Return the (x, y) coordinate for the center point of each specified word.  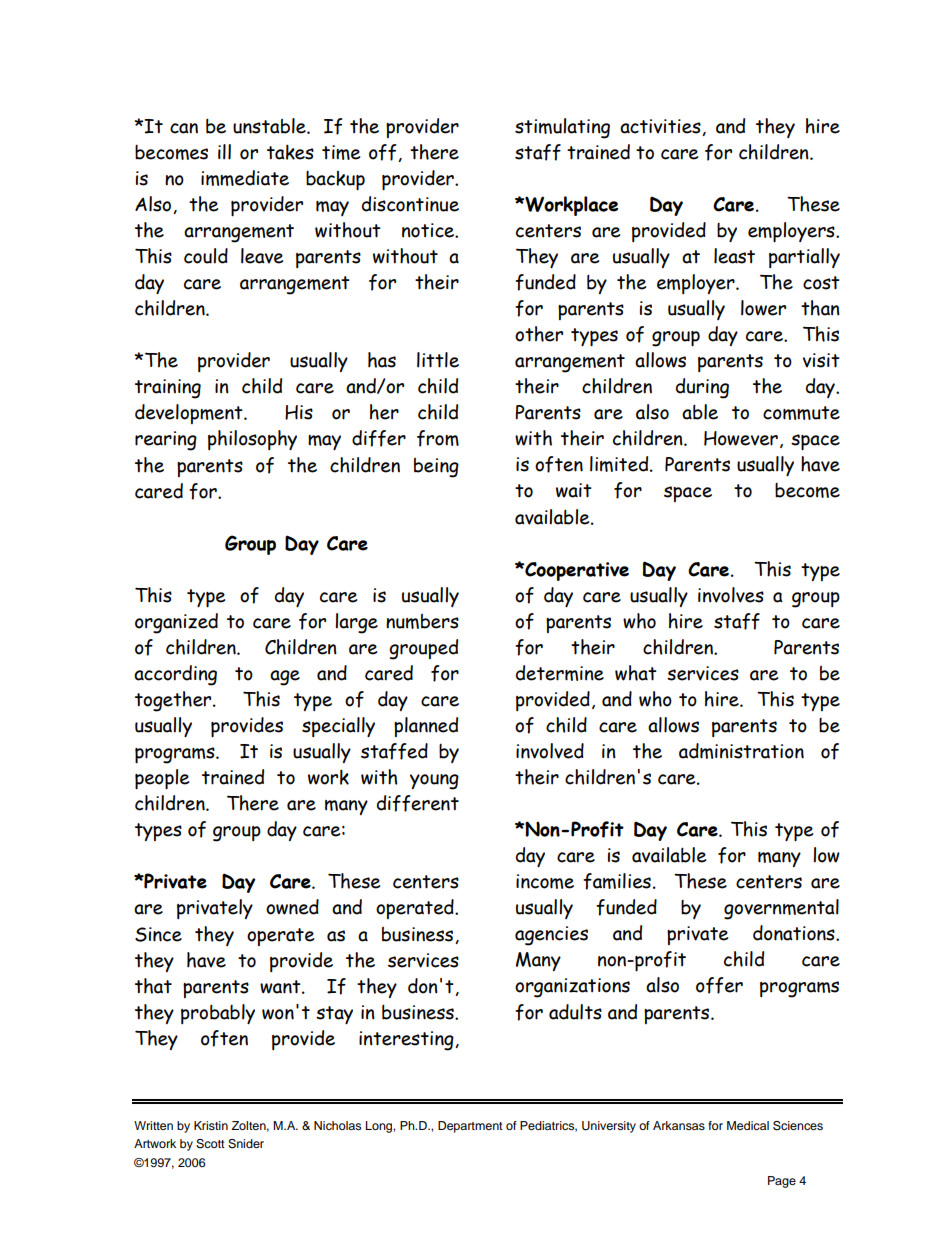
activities (661, 127)
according (175, 675)
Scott (210, 1144)
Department (470, 1127)
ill (224, 152)
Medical (748, 1125)
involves (731, 595)
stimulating (562, 128)
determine (560, 673)
